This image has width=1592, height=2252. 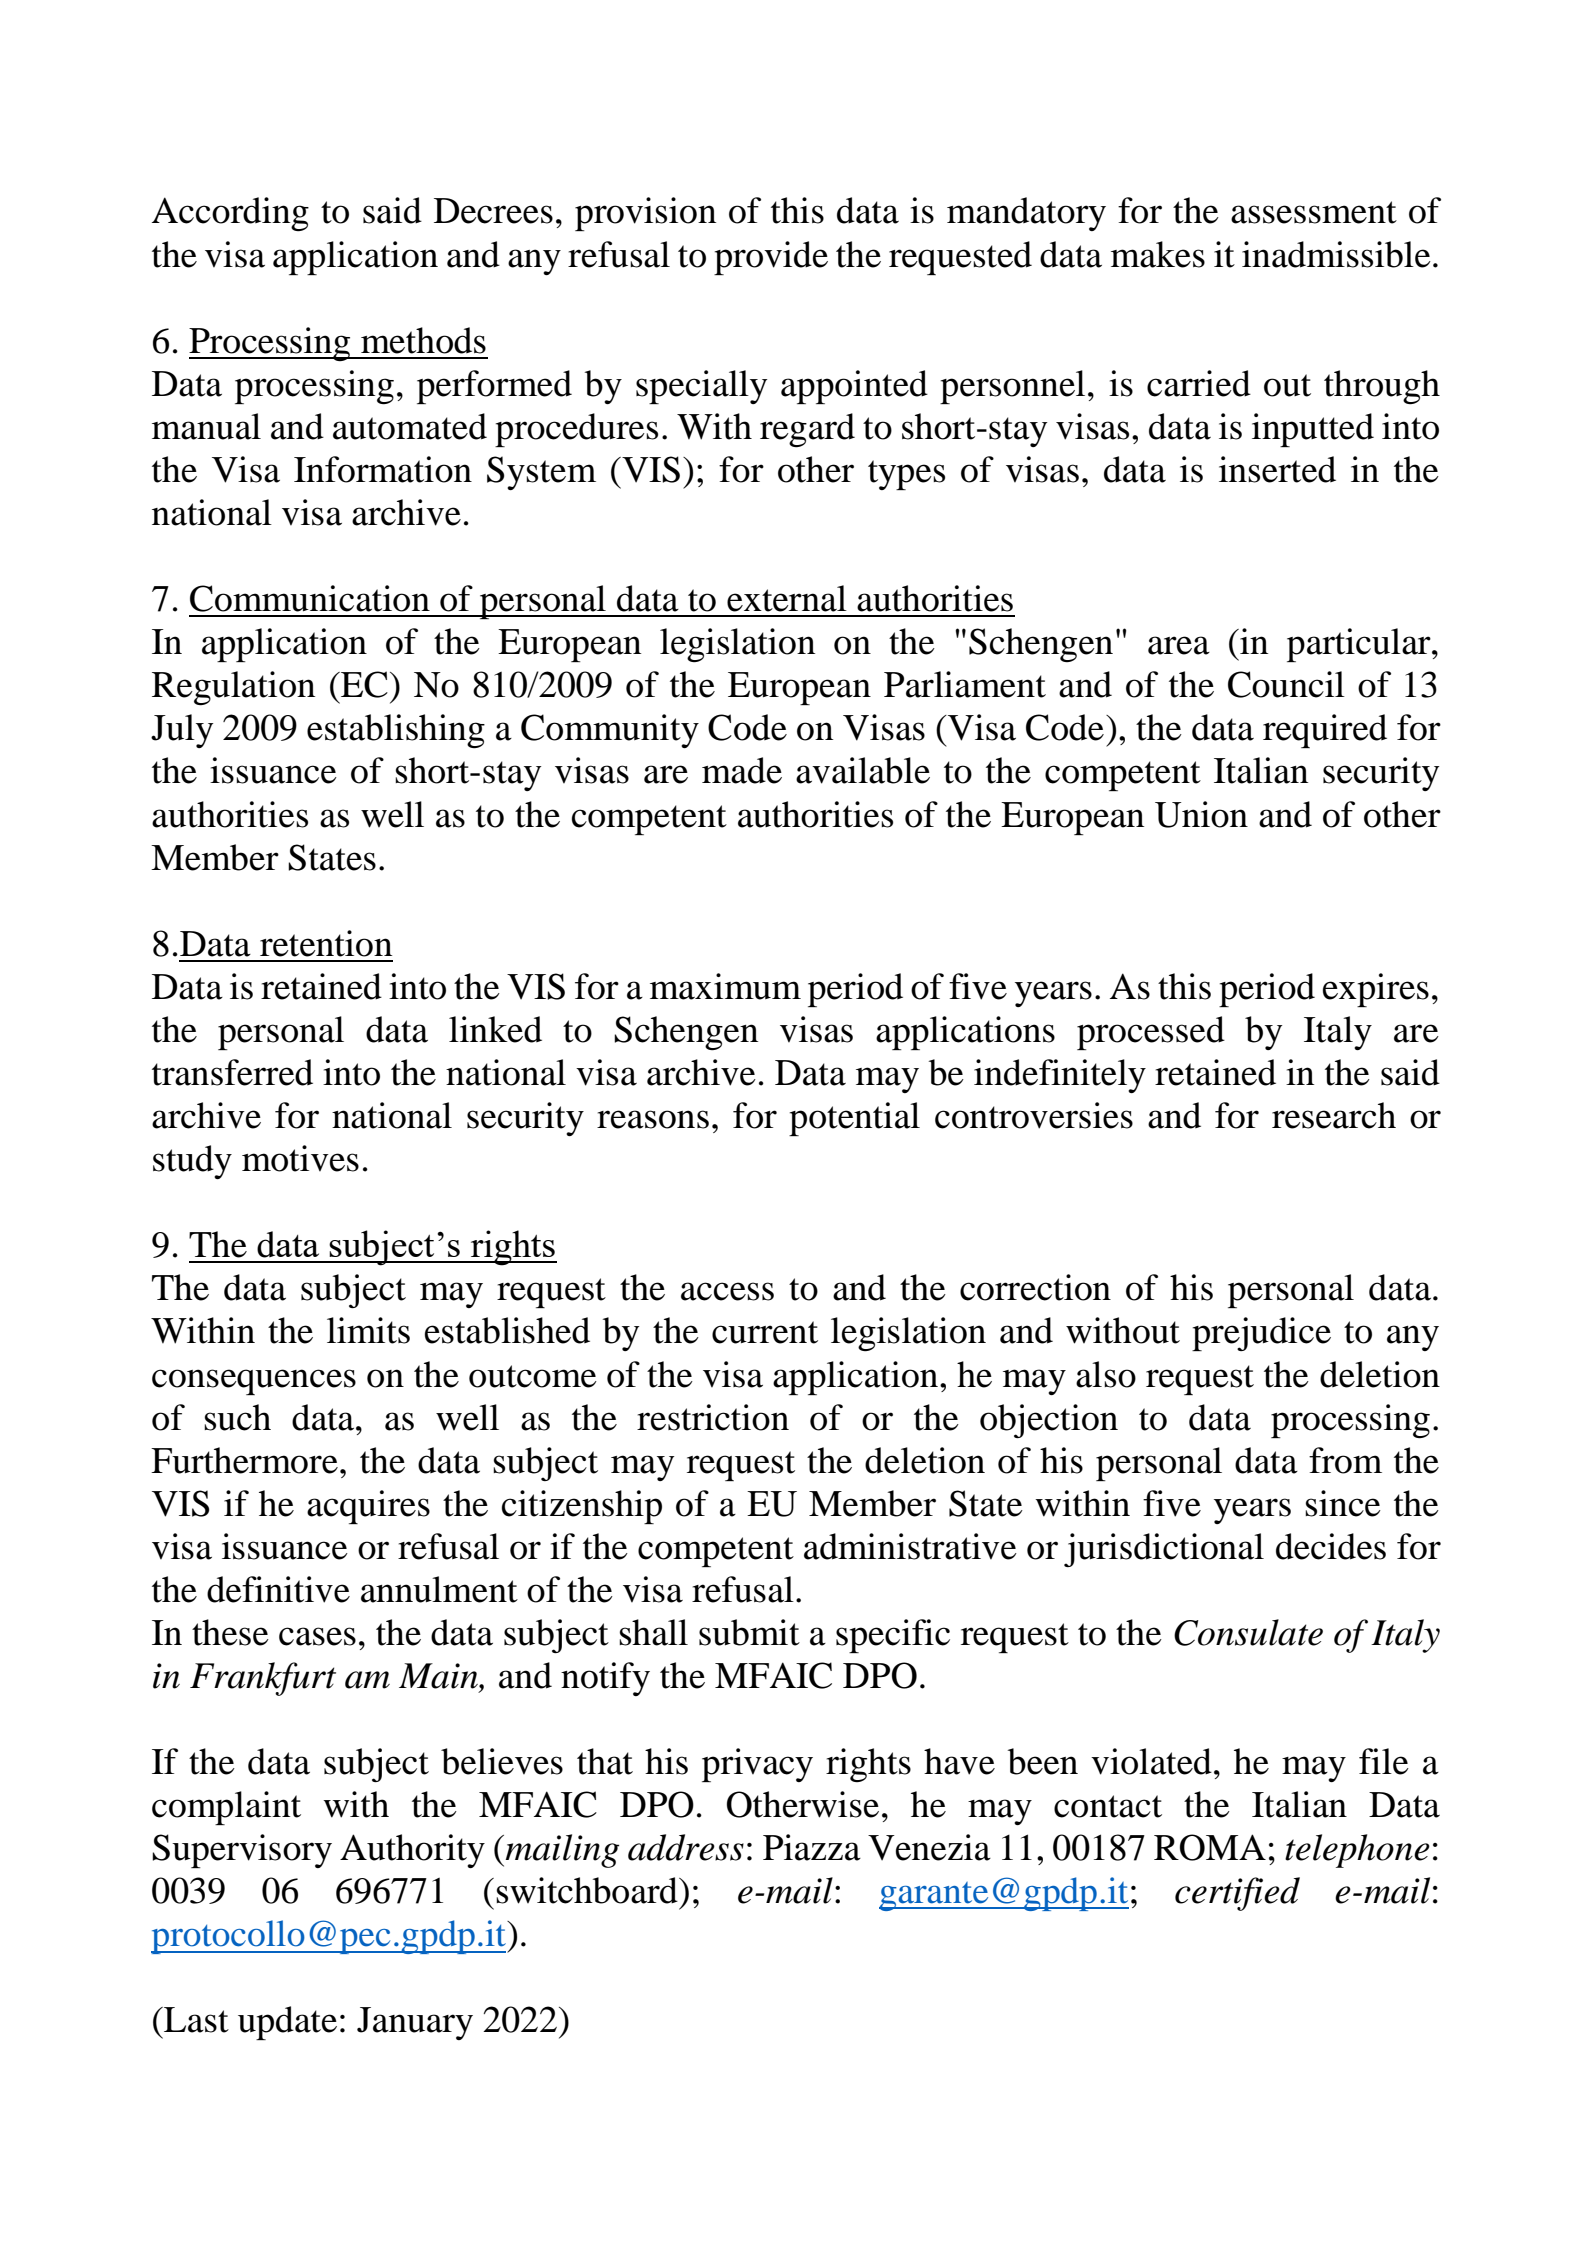 What do you see at coordinates (1158, 254) in the image?
I see `makes` at bounding box center [1158, 254].
